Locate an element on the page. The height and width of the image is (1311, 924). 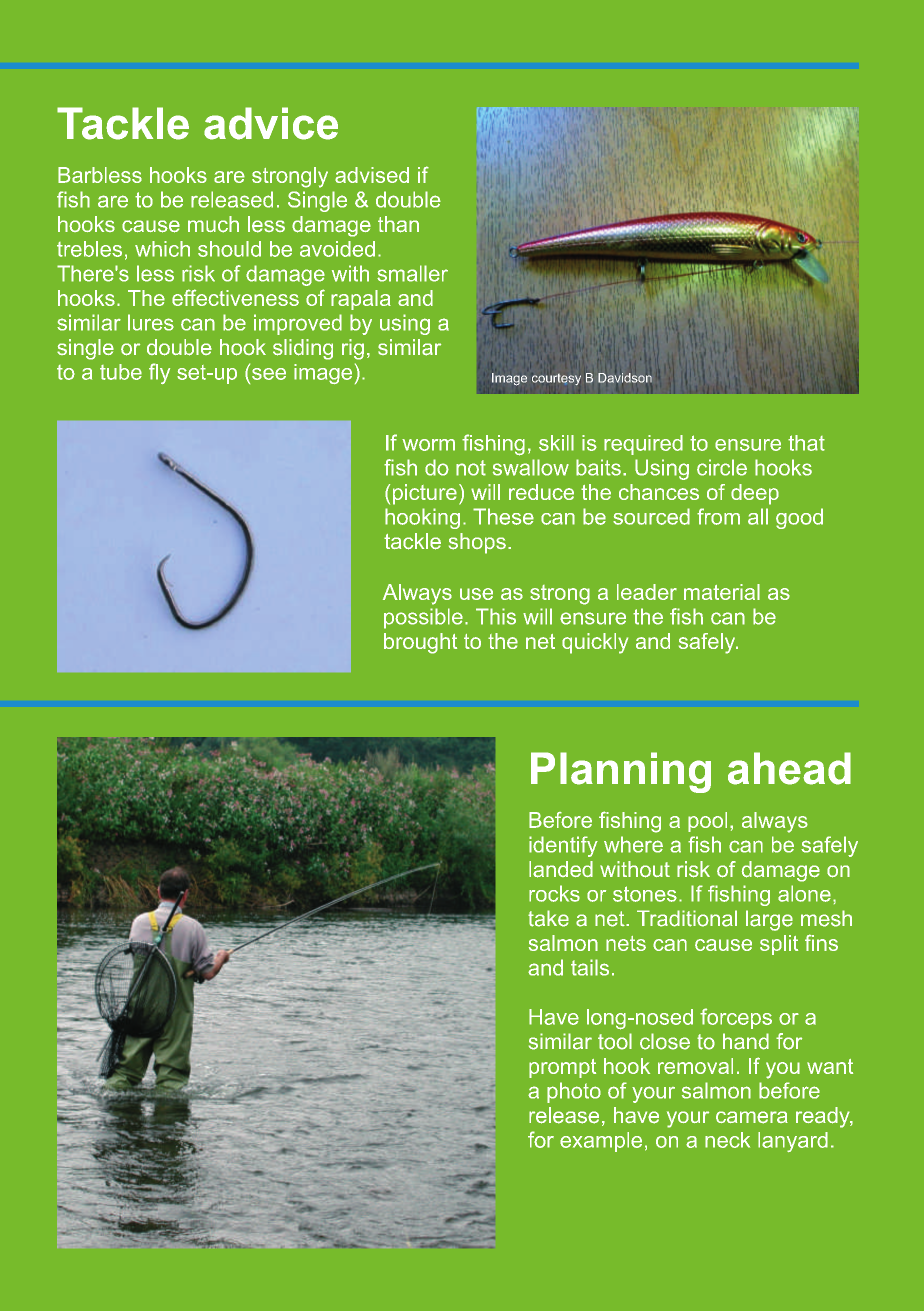
not is located at coordinates (471, 468).
